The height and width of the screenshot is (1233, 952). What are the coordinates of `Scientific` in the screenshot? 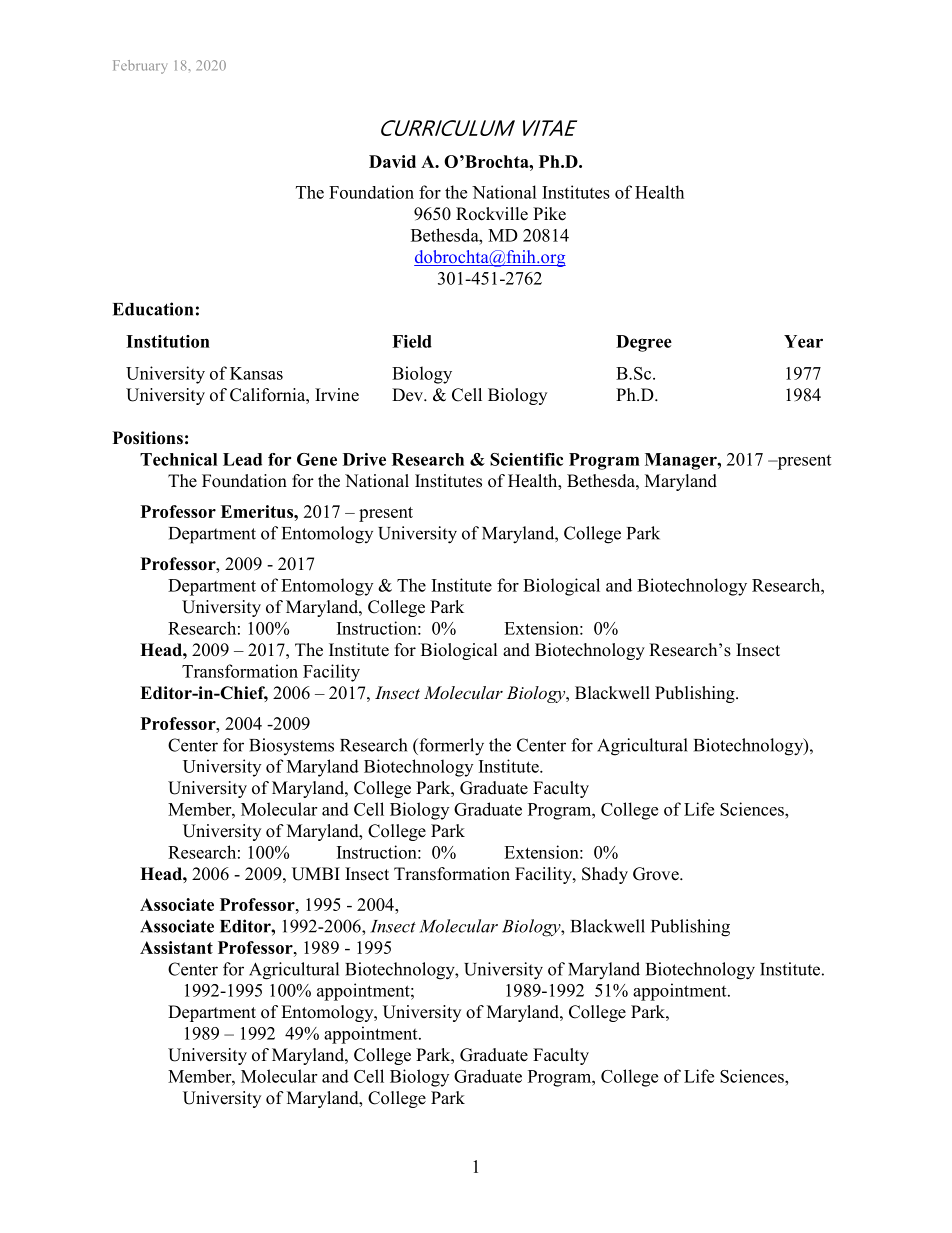 It's located at (526, 459).
